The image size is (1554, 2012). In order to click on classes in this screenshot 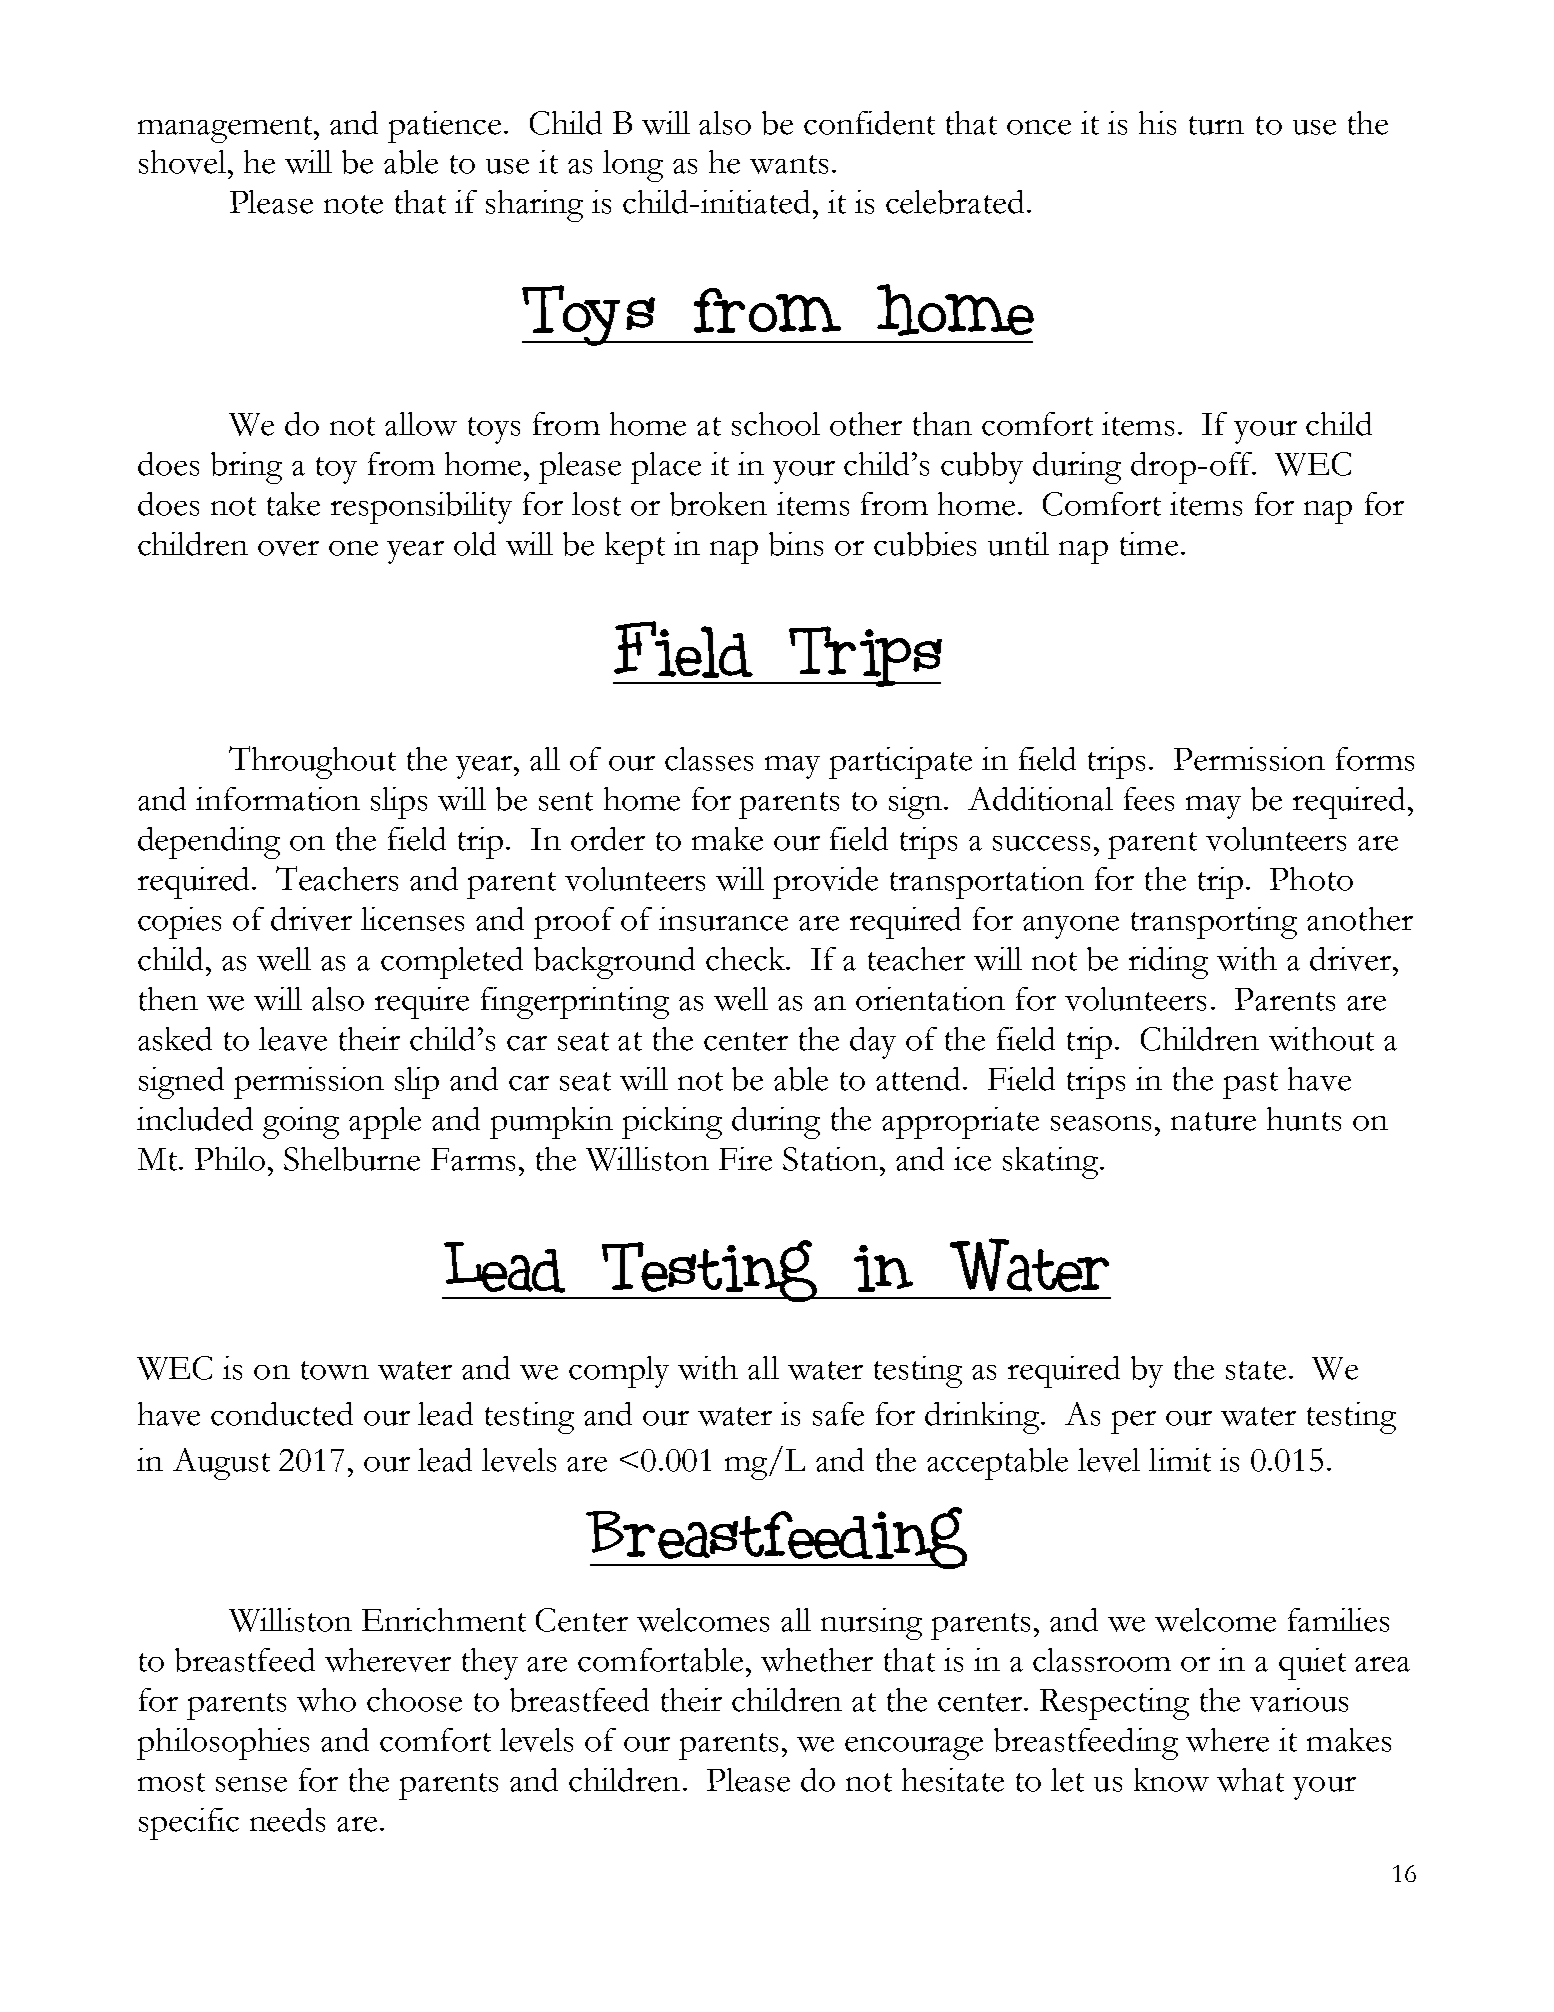, I will do `click(709, 759)`.
